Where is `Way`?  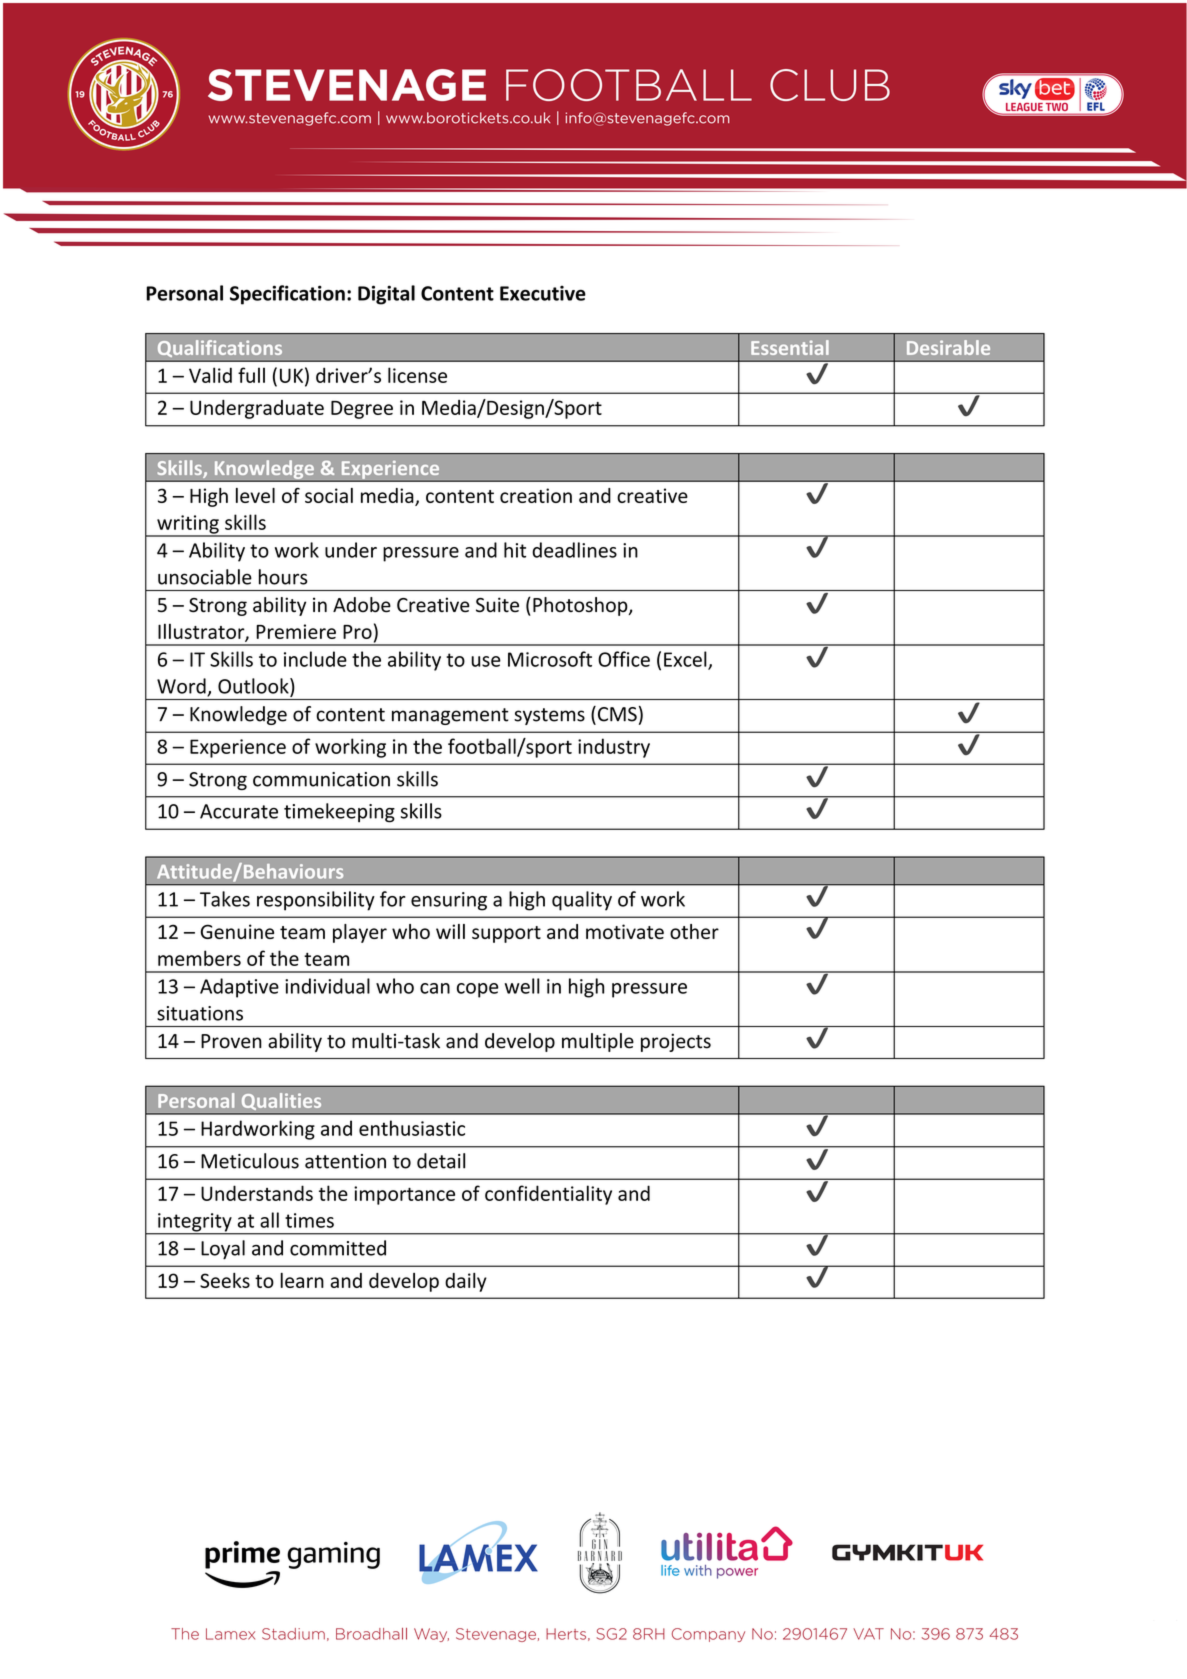
Way is located at coordinates (431, 1635).
